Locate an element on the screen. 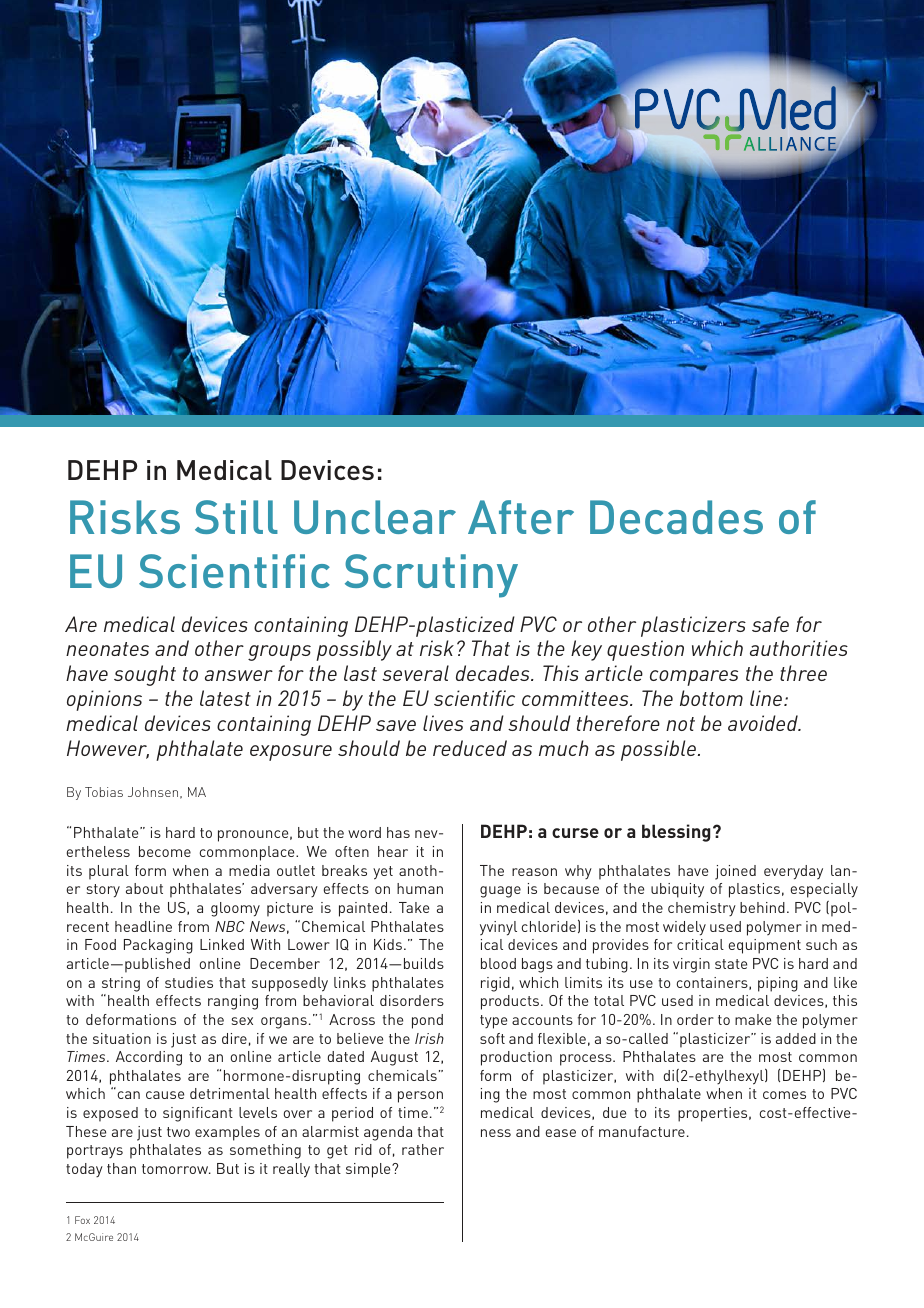 This screenshot has width=924, height=1308. However is located at coordinates (108, 749).
